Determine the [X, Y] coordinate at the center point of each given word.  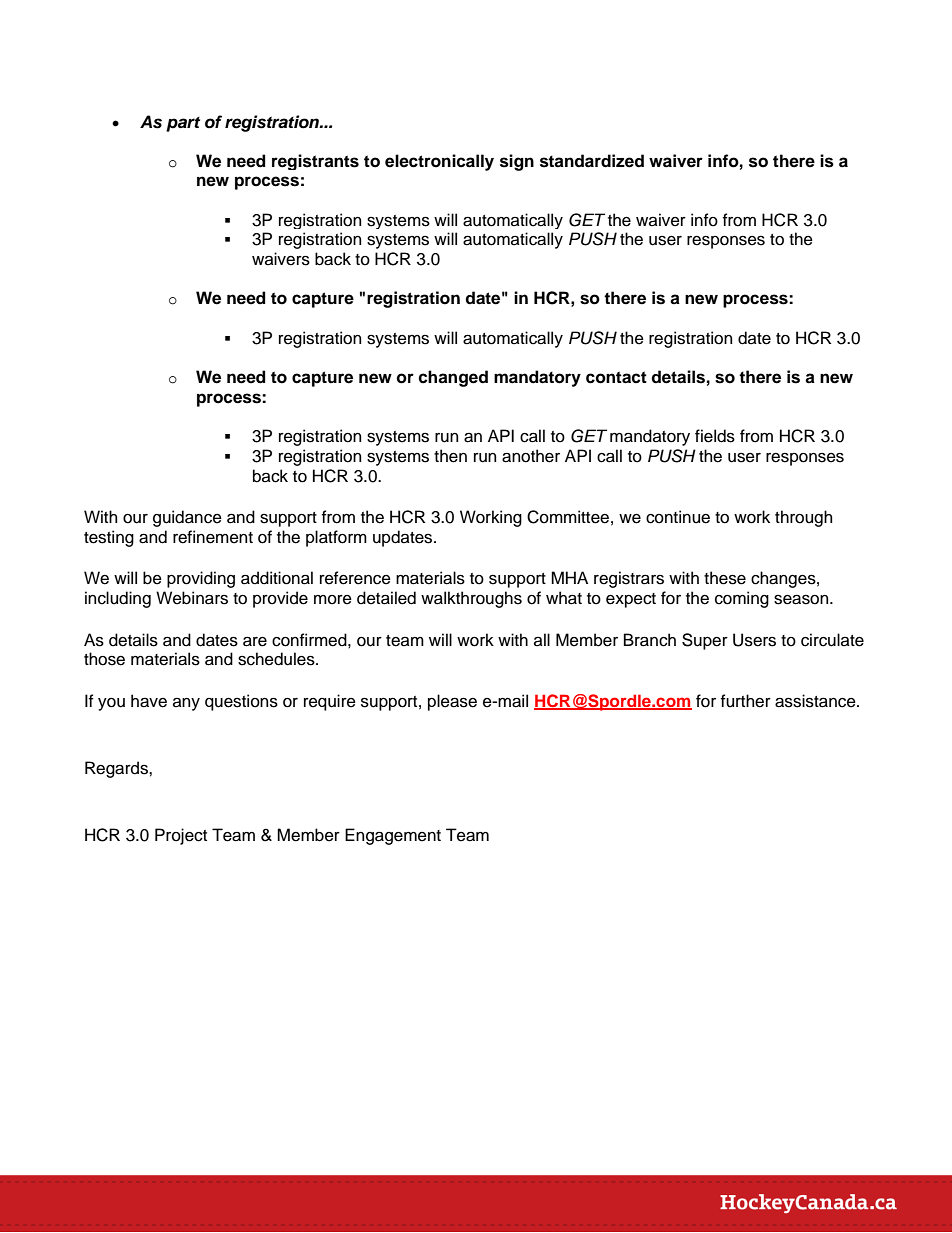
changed [453, 378]
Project [181, 836]
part [183, 124]
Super [705, 641]
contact [616, 377]
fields [715, 436]
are [255, 641]
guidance [187, 518]
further [746, 701]
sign [517, 162]
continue [678, 517]
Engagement [393, 836]
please [452, 702]
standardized [592, 161]
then [450, 456]
